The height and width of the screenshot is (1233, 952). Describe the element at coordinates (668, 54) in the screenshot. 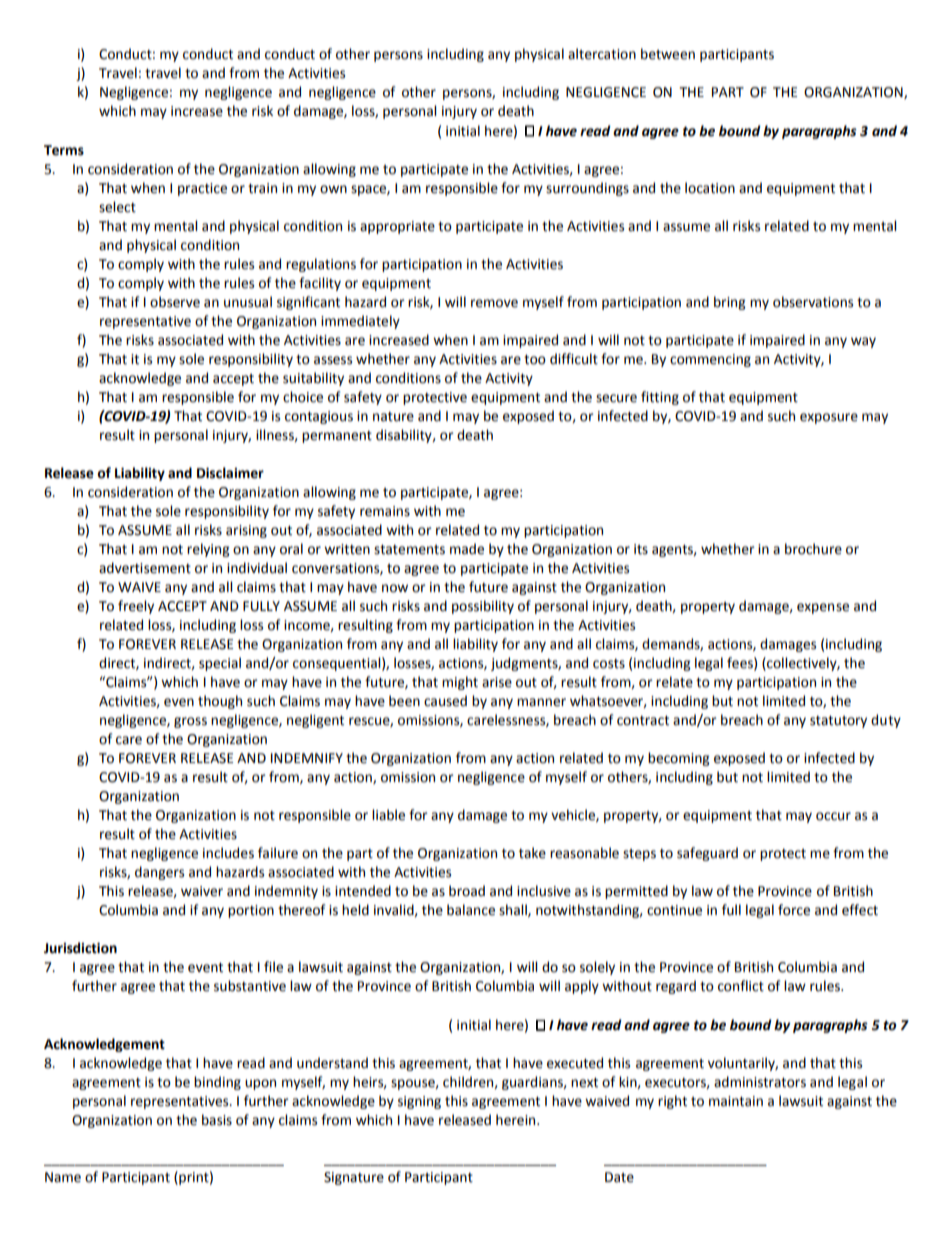

I see `between` at that location.
